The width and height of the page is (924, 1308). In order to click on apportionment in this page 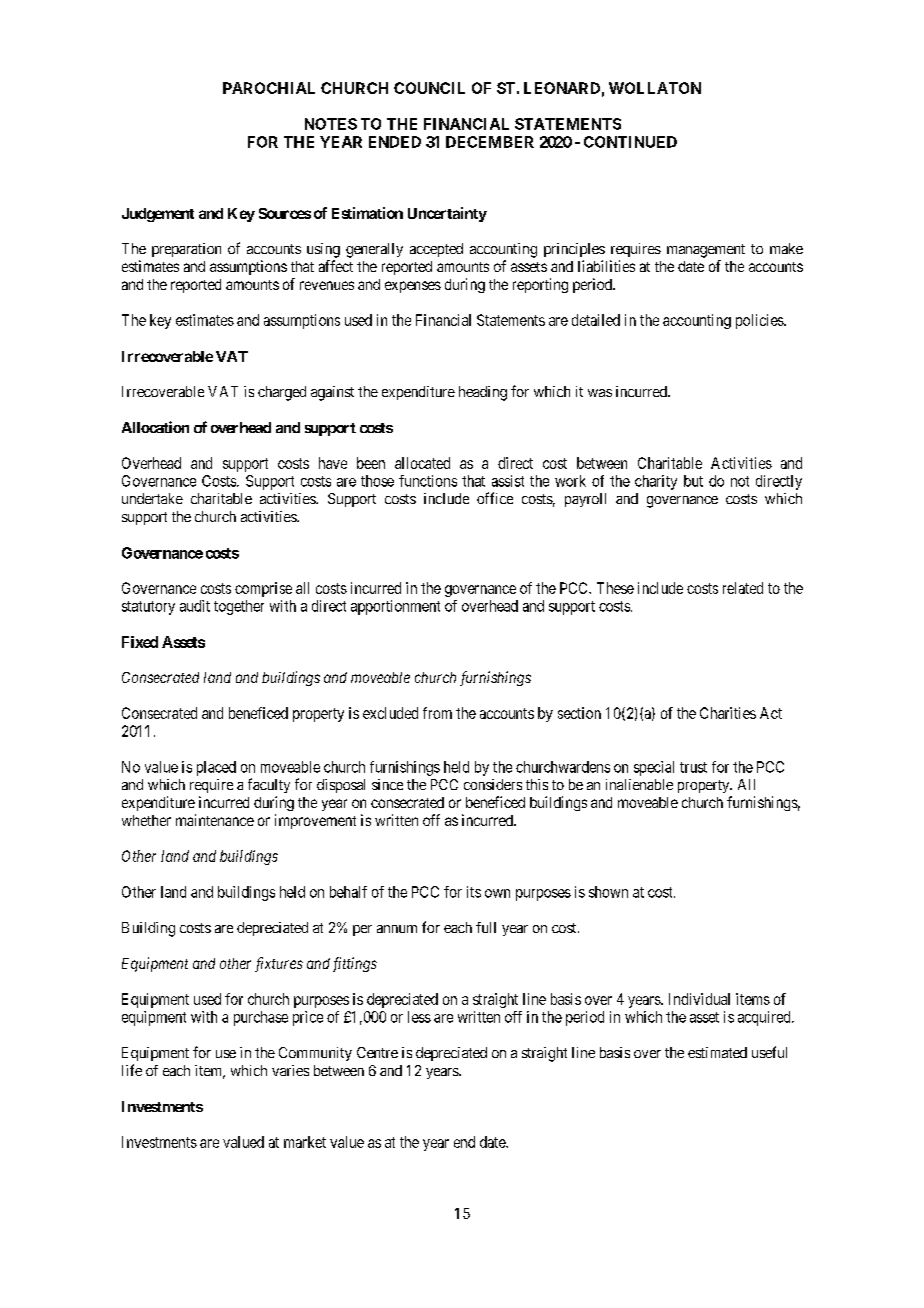, I will do `click(395, 607)`.
